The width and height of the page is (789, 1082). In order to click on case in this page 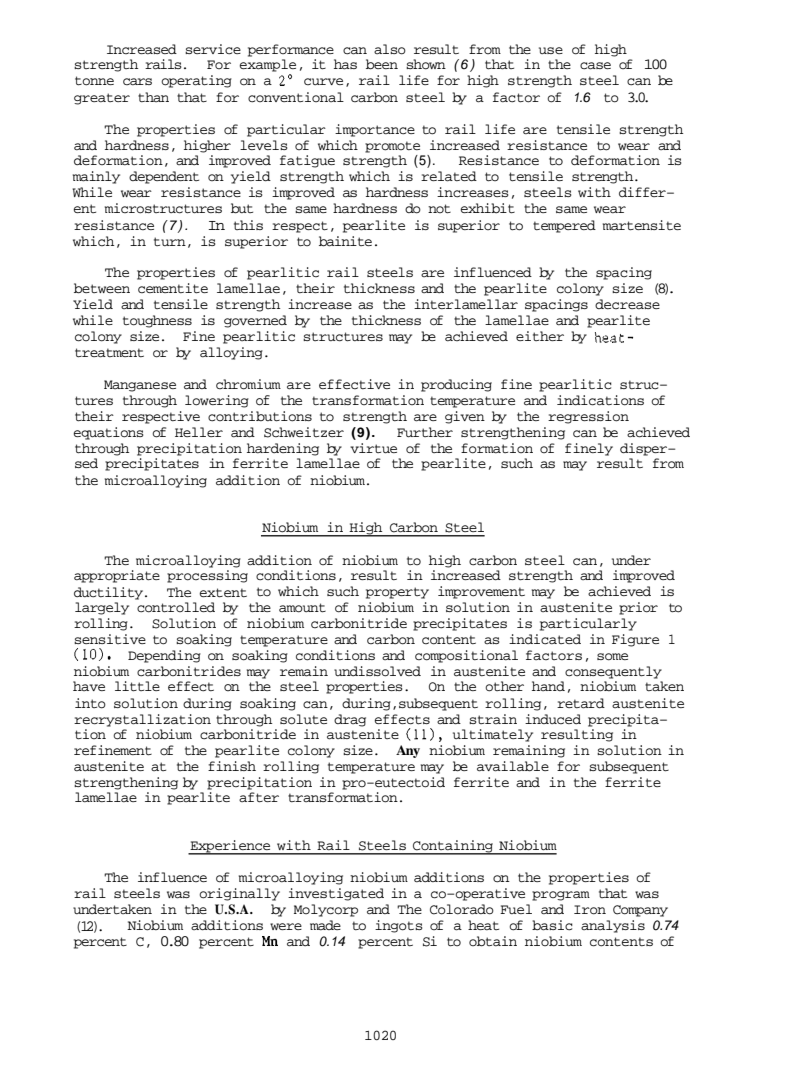, I will do `click(595, 66)`.
